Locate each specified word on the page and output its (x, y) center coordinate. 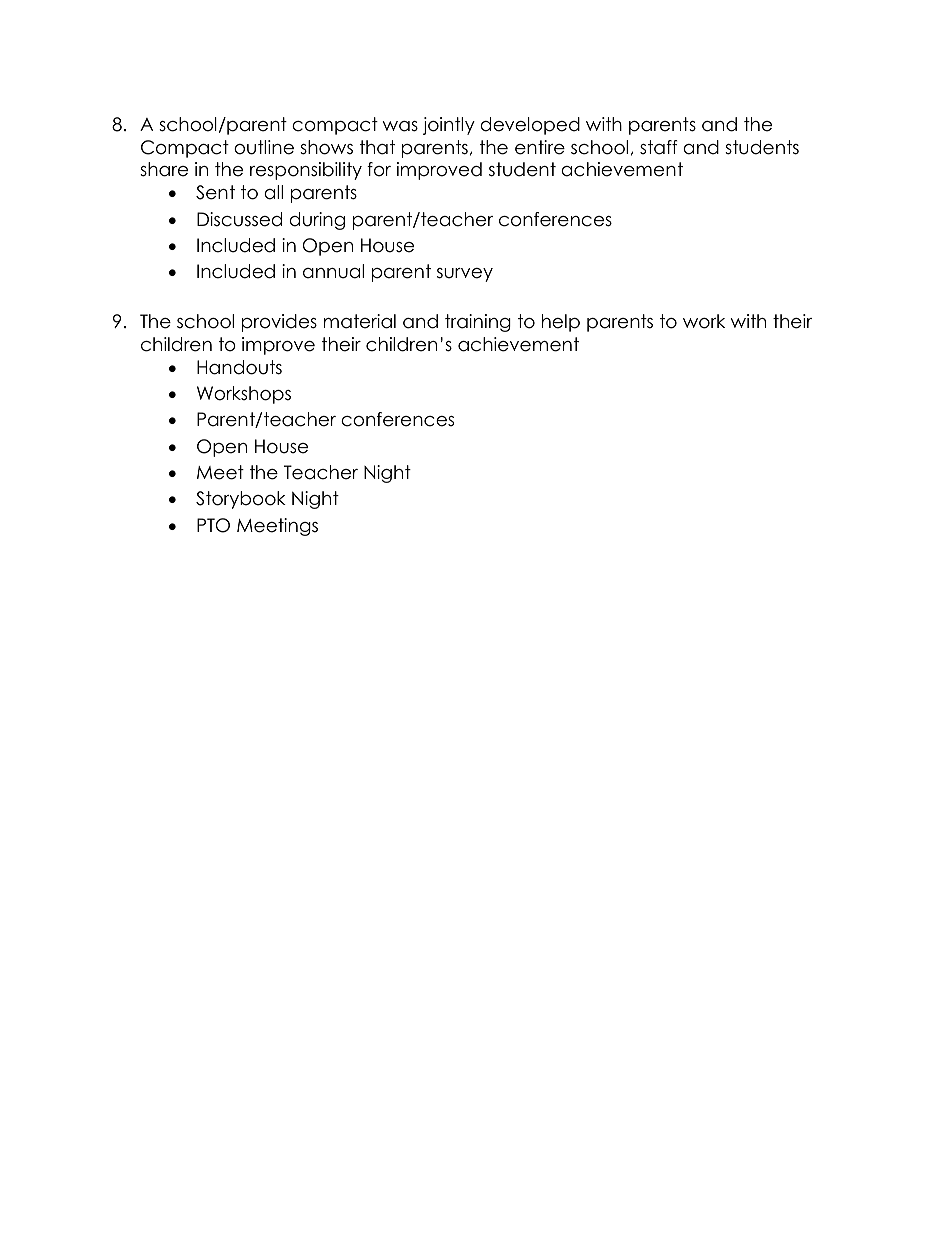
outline (264, 147)
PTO (213, 525)
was (400, 126)
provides (279, 323)
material (360, 321)
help (561, 323)
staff (659, 147)
